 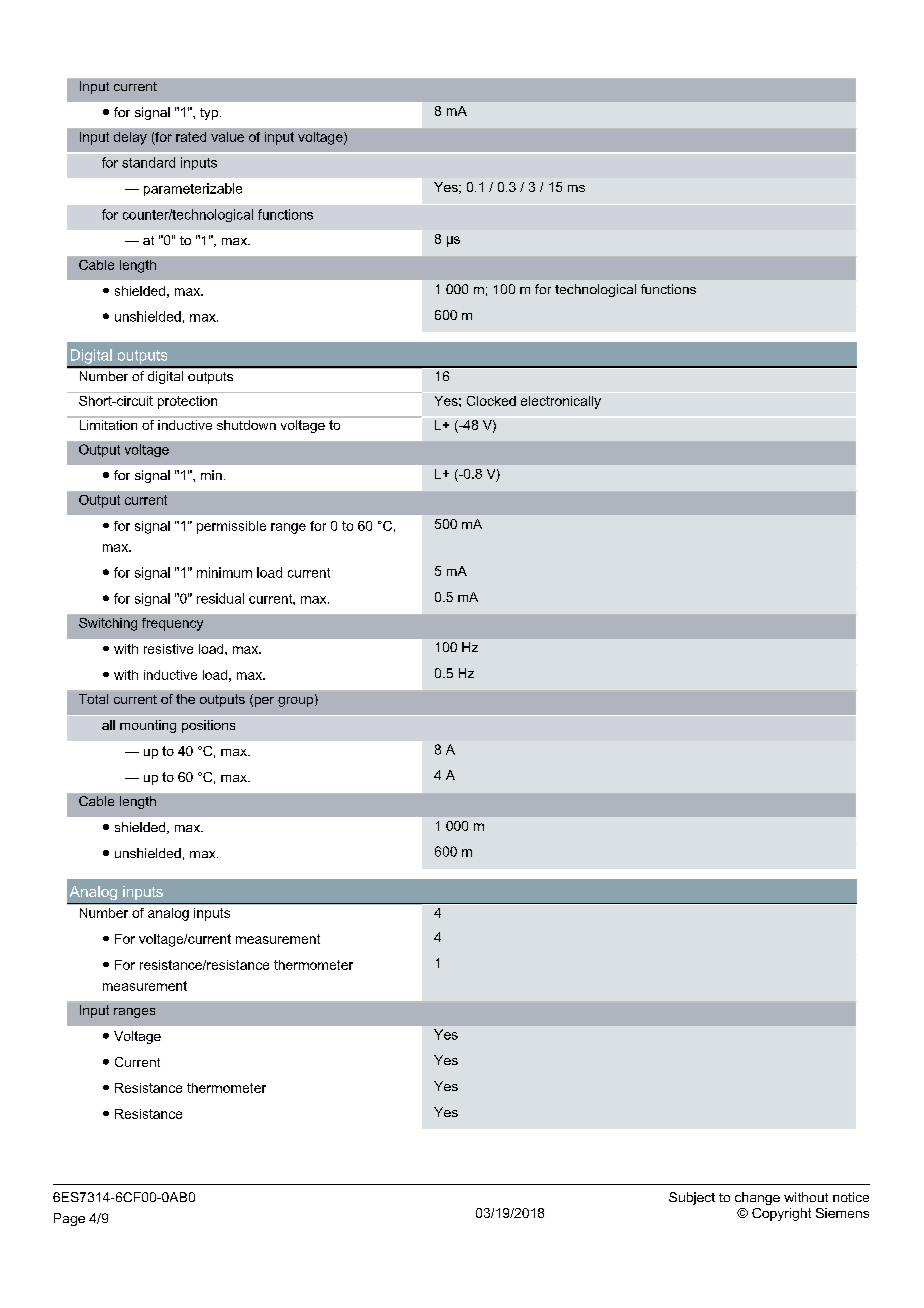 What do you see at coordinates (491, 401) in the document?
I see `Clocked` at bounding box center [491, 401].
